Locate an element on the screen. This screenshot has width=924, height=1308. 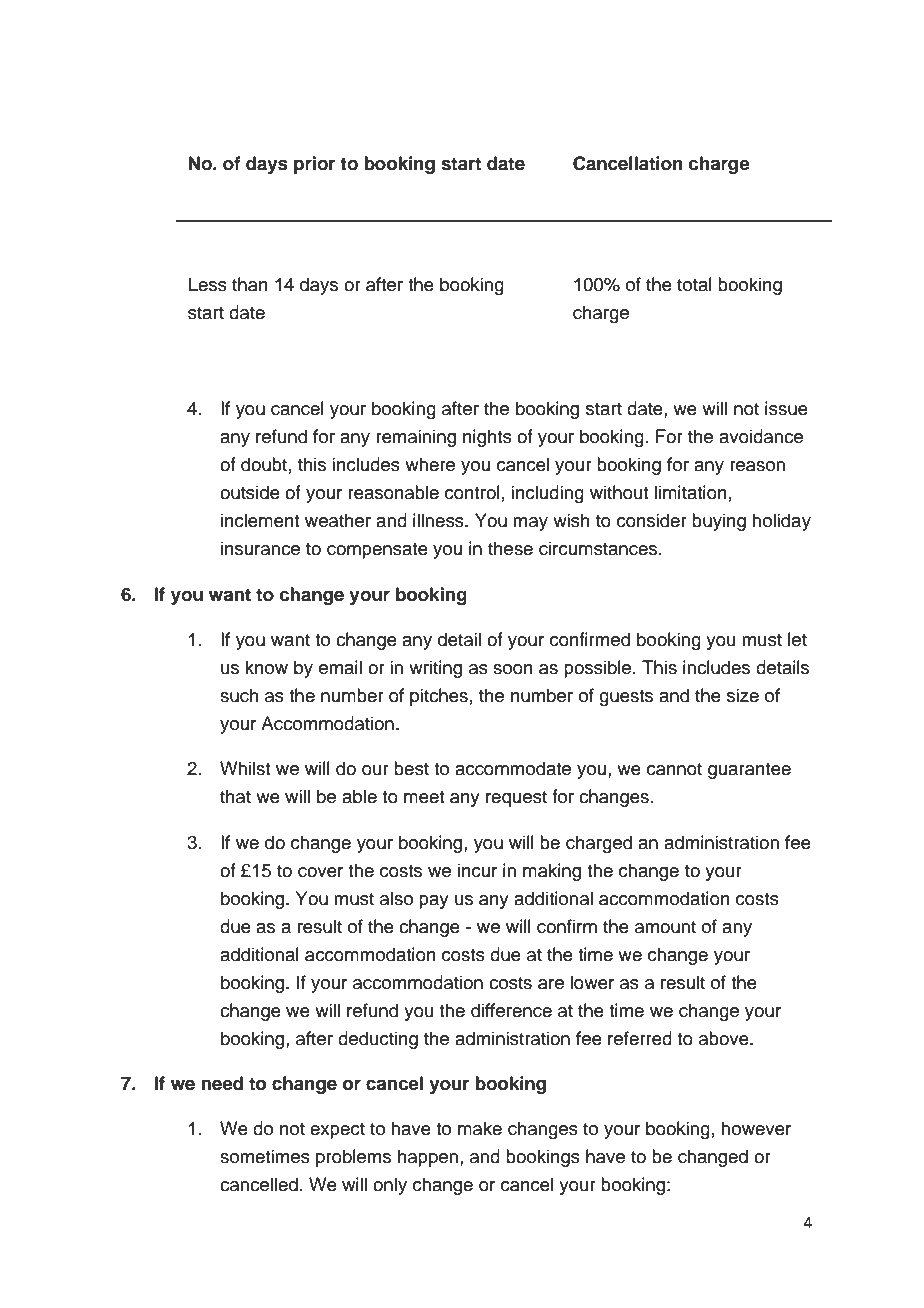
issue is located at coordinates (786, 408).
